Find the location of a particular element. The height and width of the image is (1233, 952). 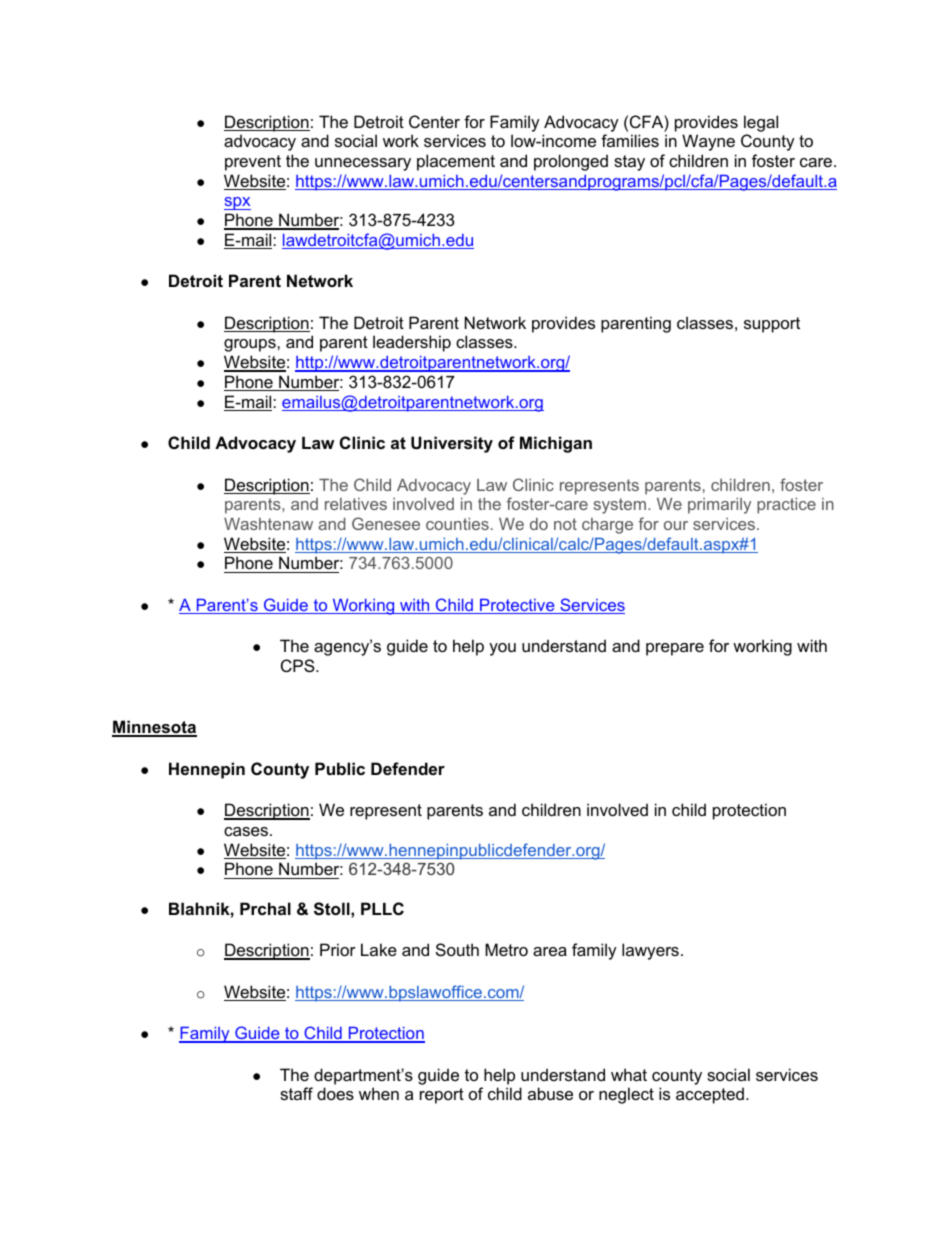

staff is located at coordinates (296, 1093).
